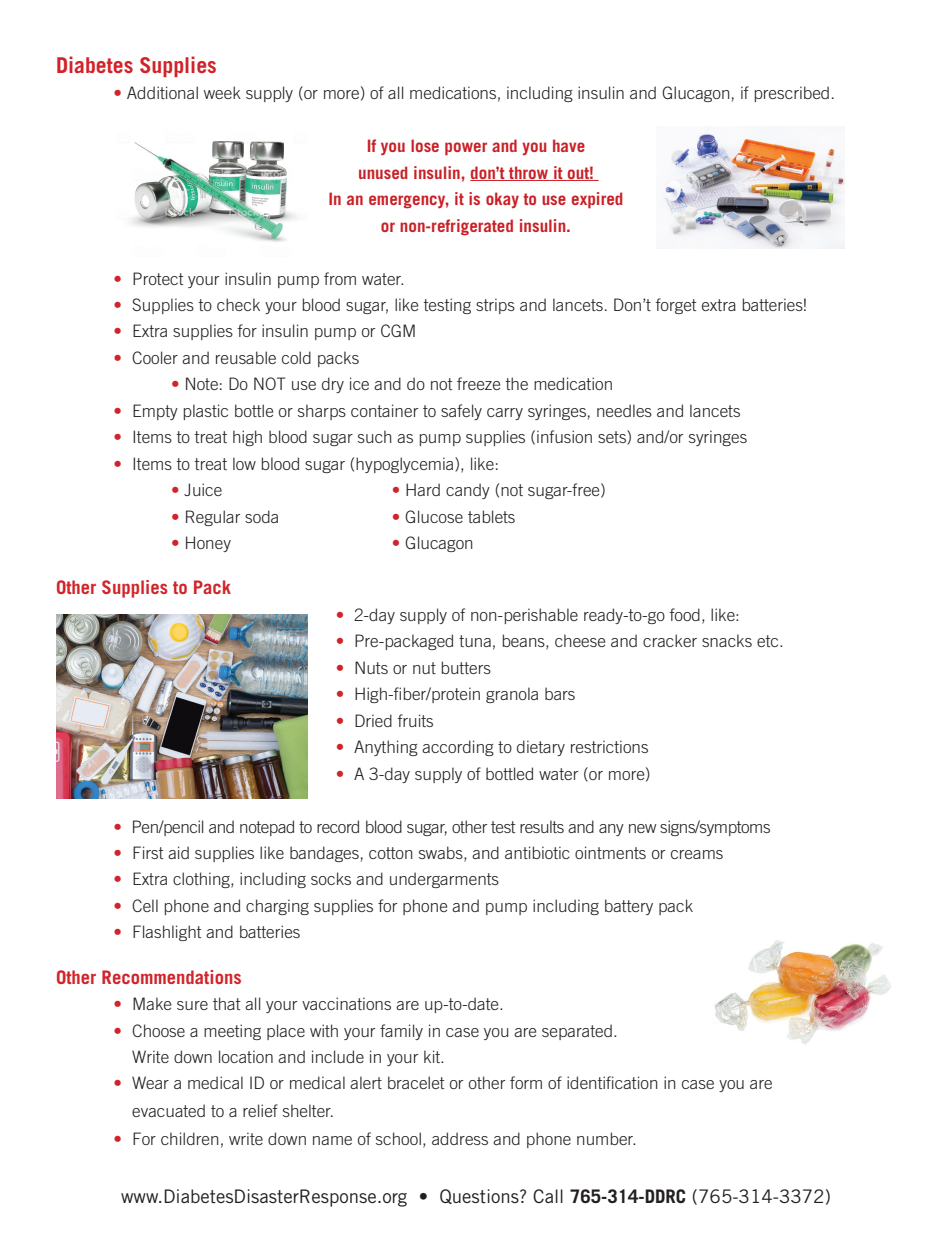 This screenshot has width=952, height=1233. I want to click on aid, so click(178, 852).
